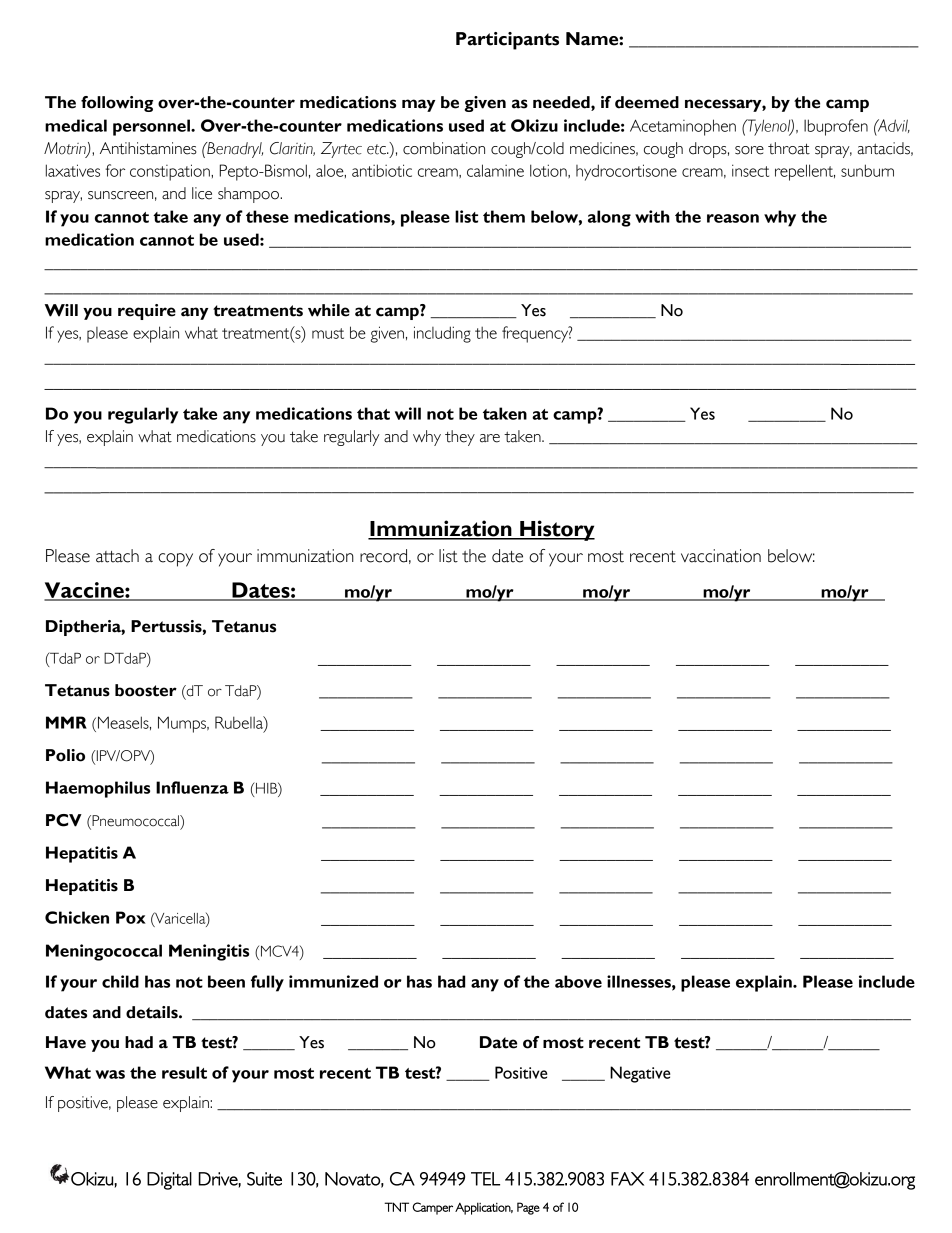 The height and width of the image is (1233, 952). I want to click on following, so click(117, 104).
